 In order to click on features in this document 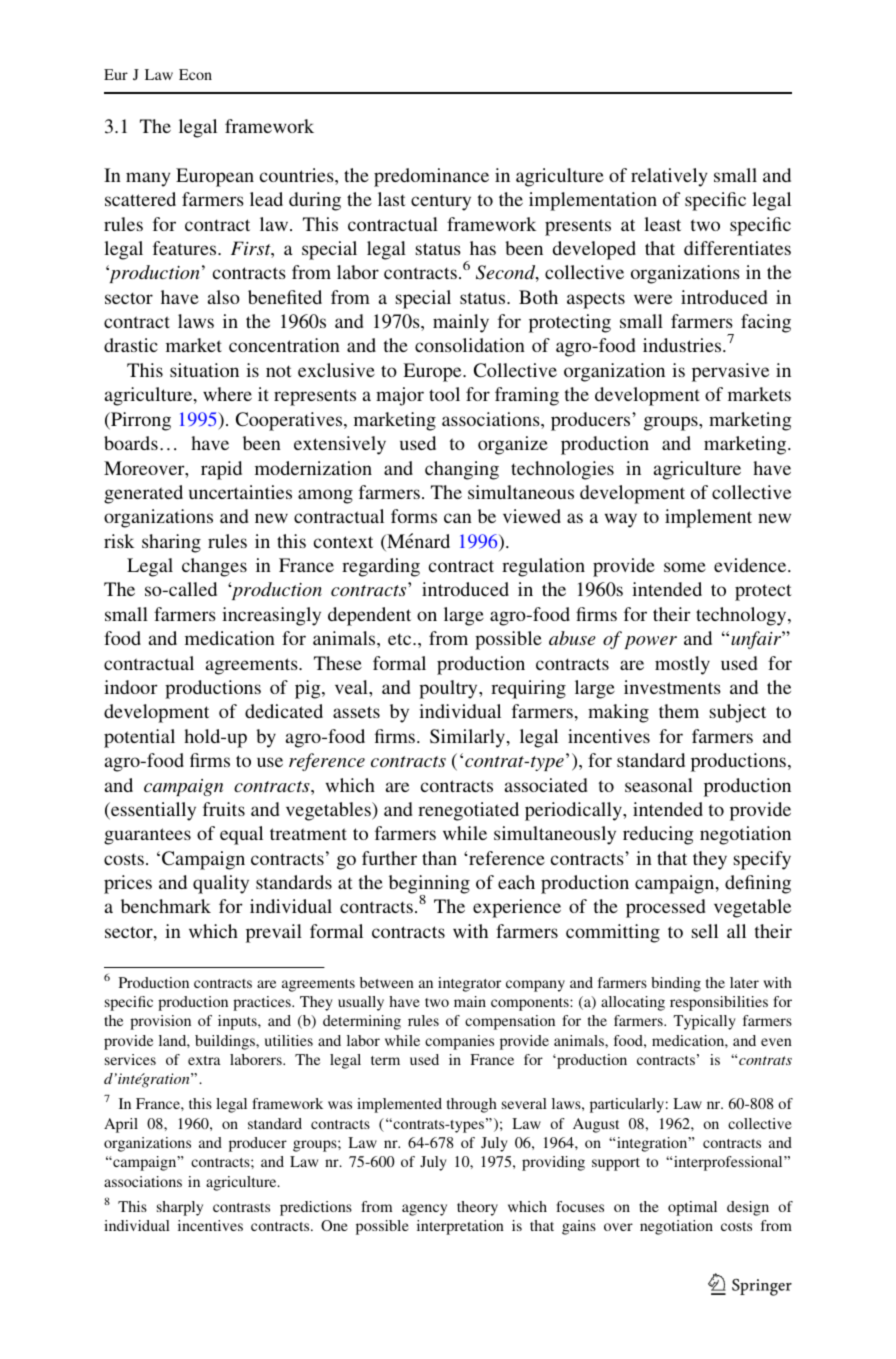, I will do `click(186, 248)`.
